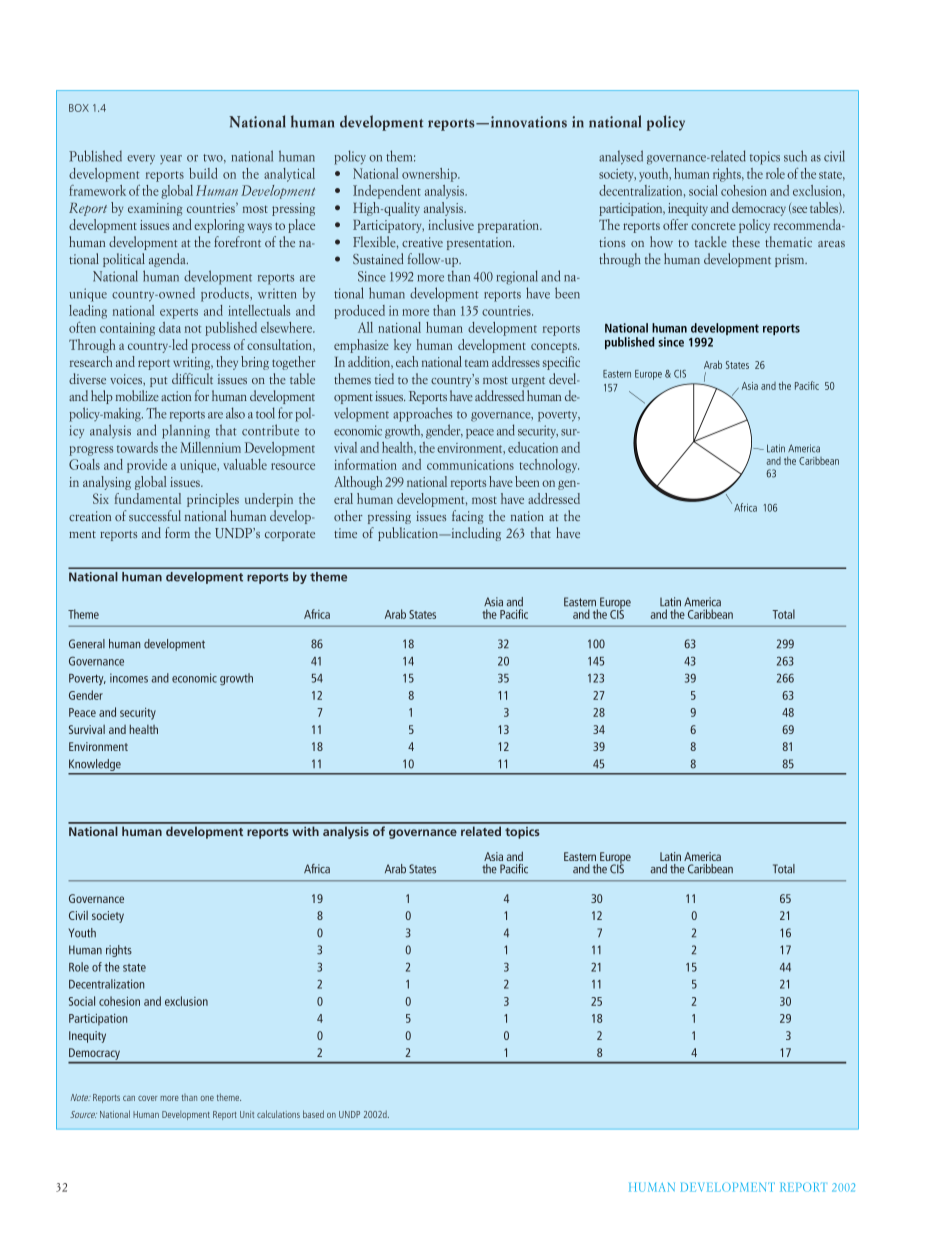 The height and width of the image is (1233, 952). What do you see at coordinates (147, 466) in the image?
I see `provide` at bounding box center [147, 466].
